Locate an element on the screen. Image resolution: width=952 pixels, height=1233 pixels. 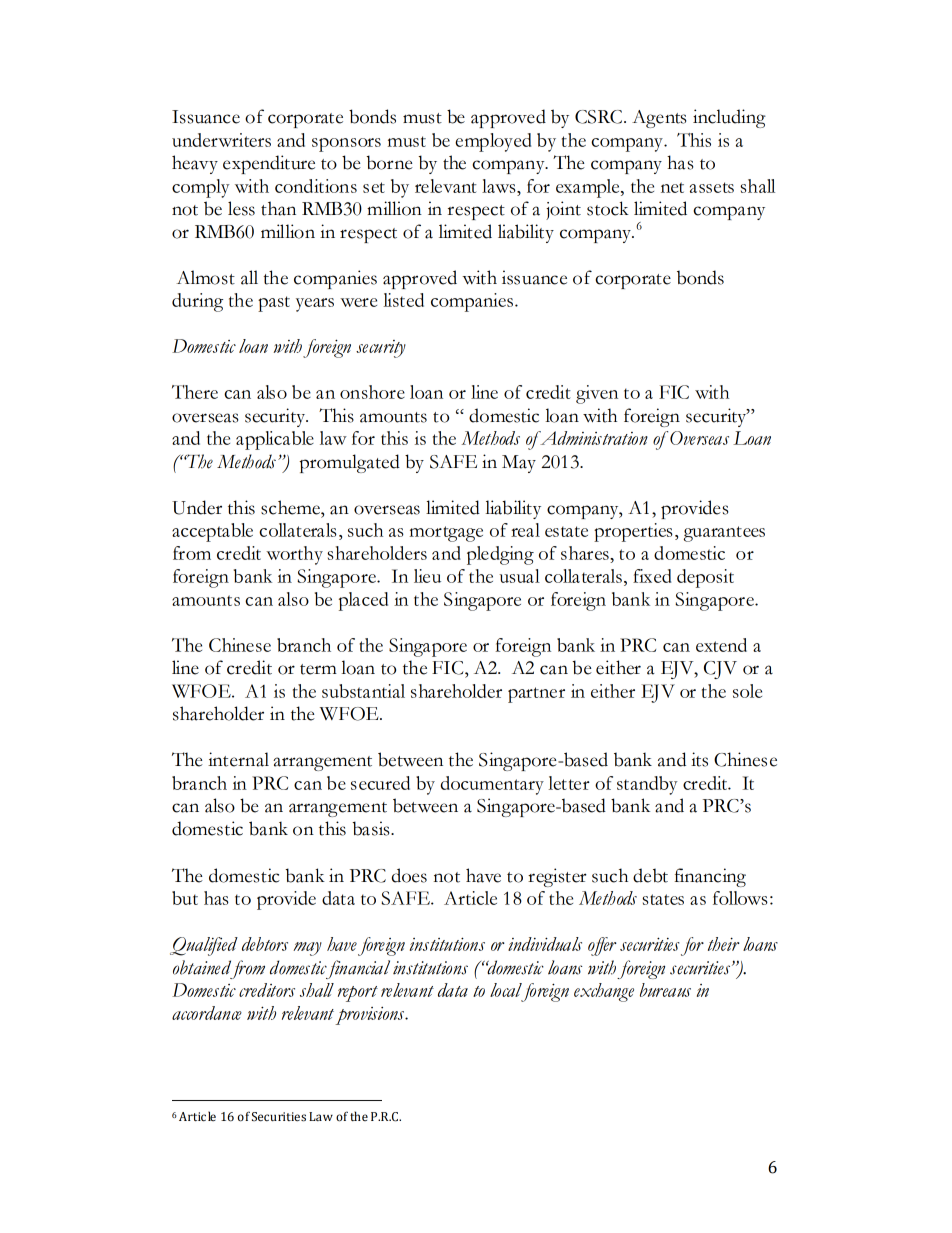
Administration is located at coordinates (593, 438).
